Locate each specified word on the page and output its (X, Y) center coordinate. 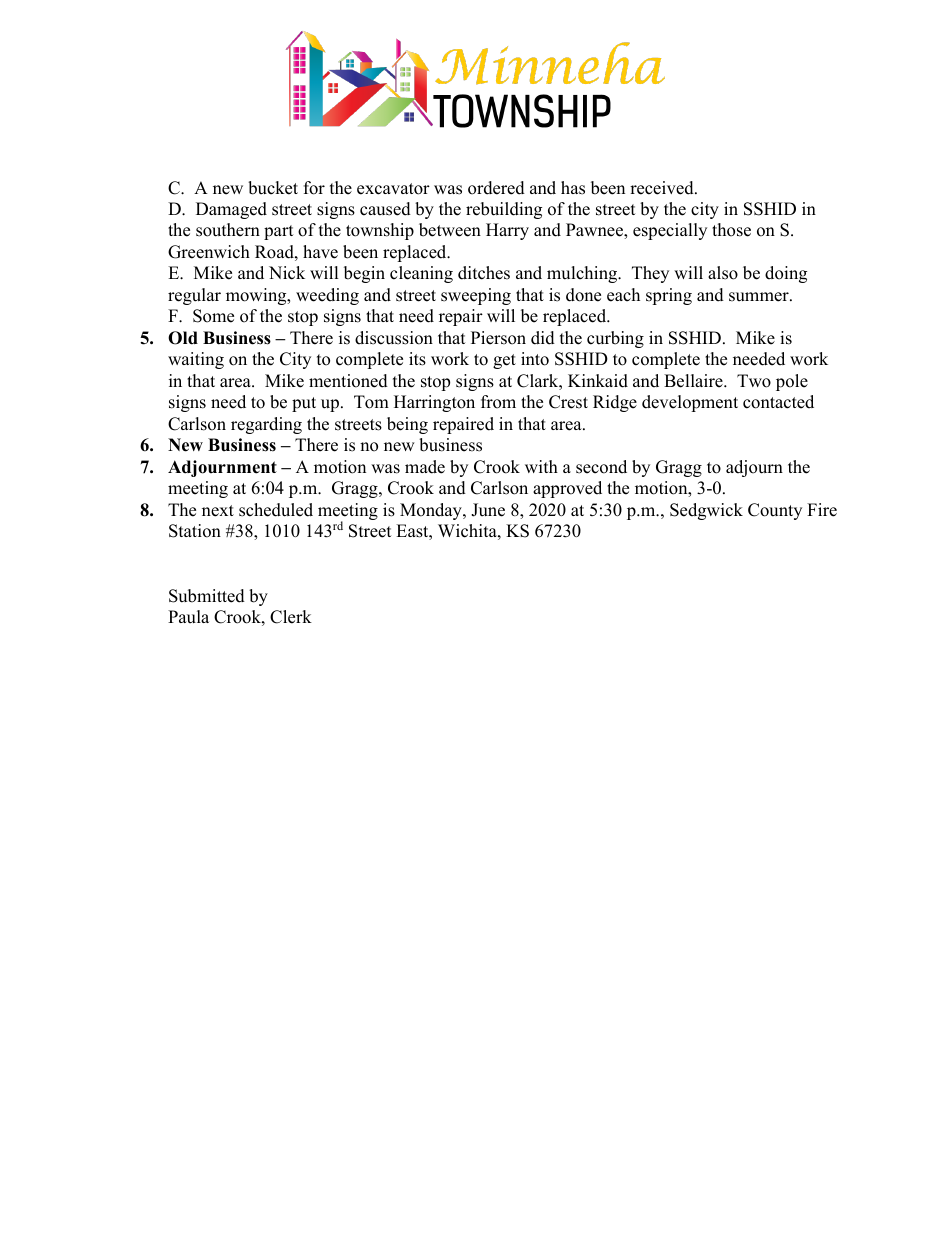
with (541, 466)
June (488, 510)
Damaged (231, 210)
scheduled (276, 510)
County (775, 511)
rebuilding (504, 210)
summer (760, 297)
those (731, 230)
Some (213, 316)
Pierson (498, 338)
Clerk (291, 617)
